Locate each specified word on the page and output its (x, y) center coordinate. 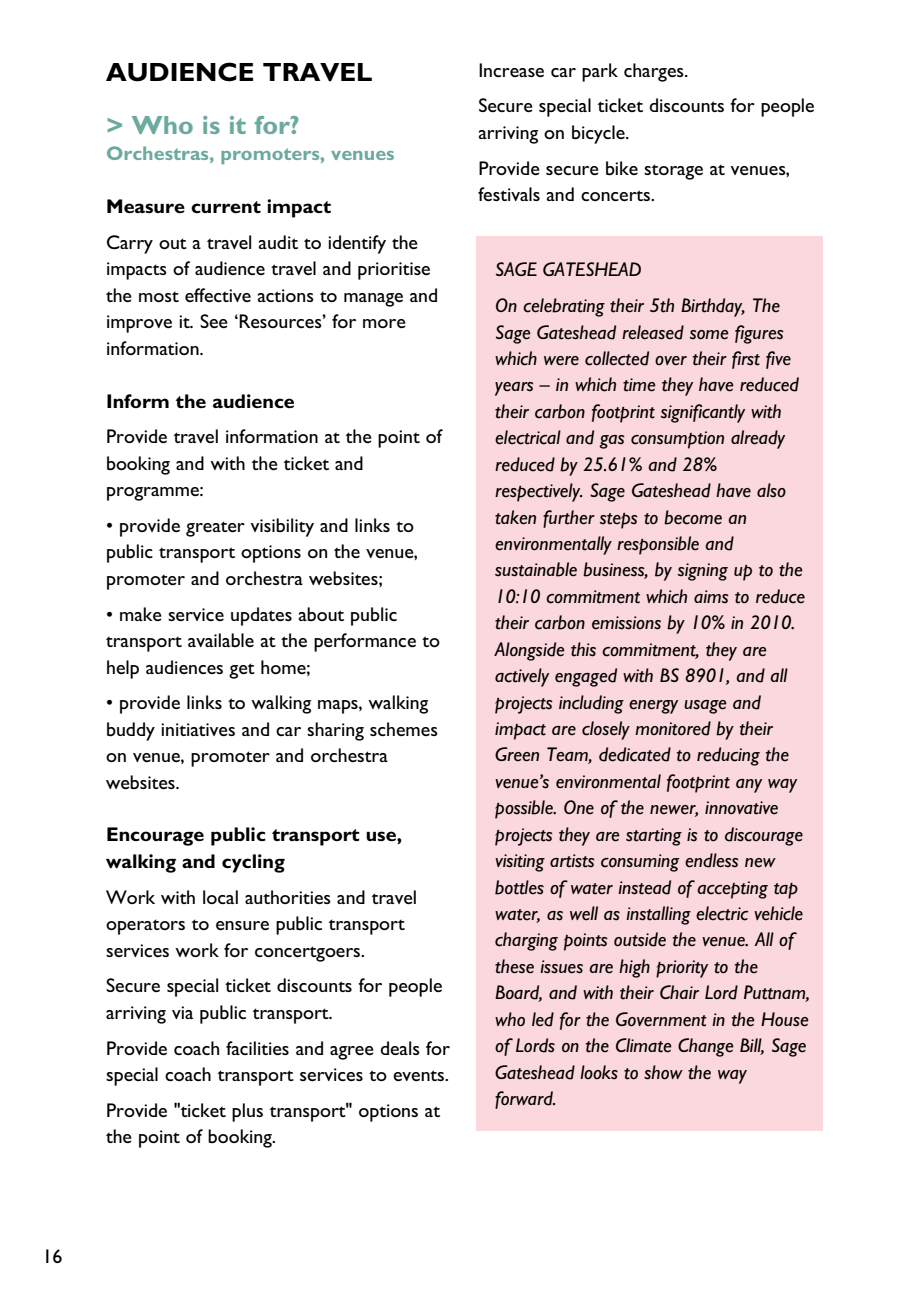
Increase (511, 70)
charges (655, 72)
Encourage (155, 836)
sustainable (536, 569)
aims (711, 597)
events (420, 1075)
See (214, 321)
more (384, 323)
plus (247, 1112)
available (221, 640)
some (709, 335)
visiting (520, 863)
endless (711, 860)
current (226, 207)
